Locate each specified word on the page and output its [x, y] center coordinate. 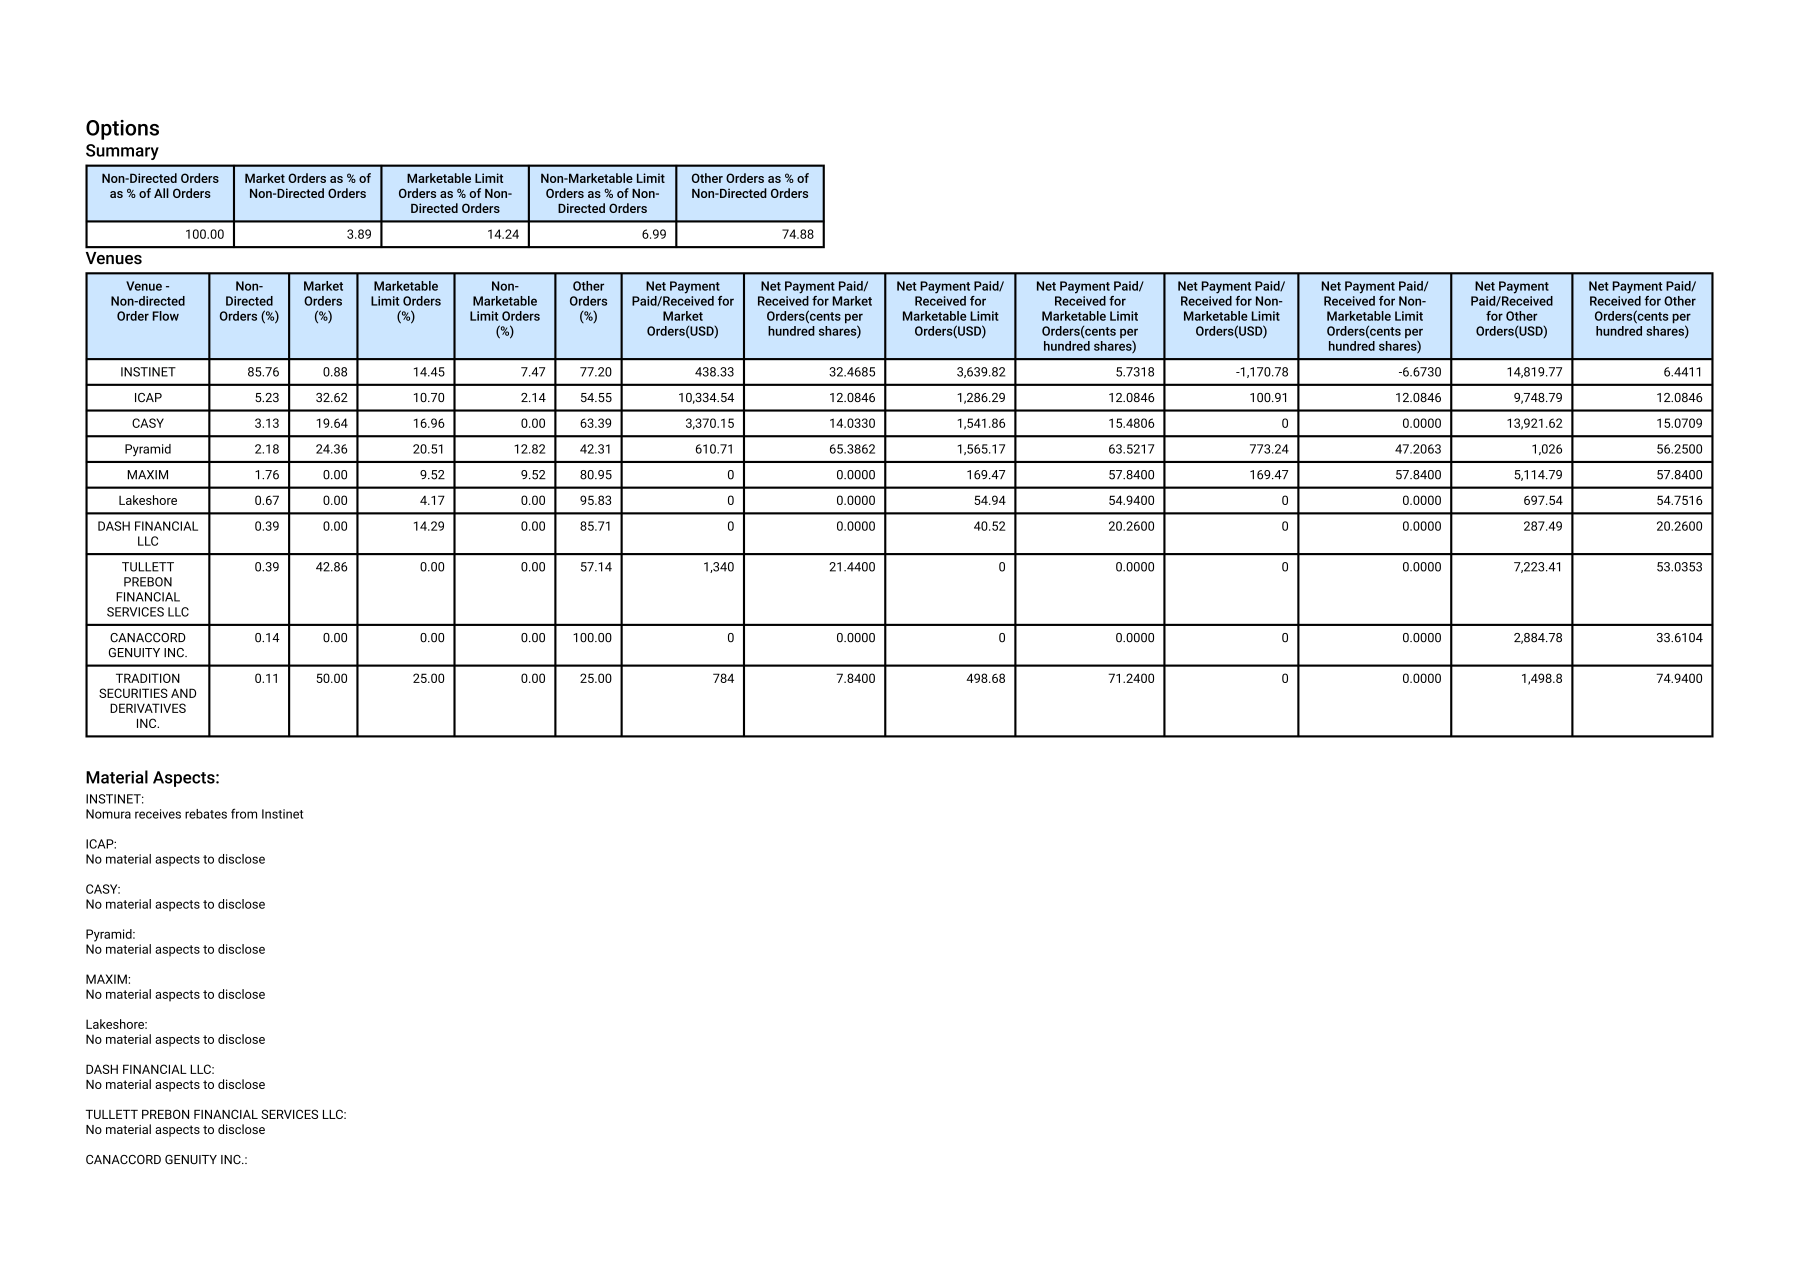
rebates [206, 814]
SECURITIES [133, 693]
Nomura [108, 814]
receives [158, 814]
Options [122, 130]
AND [183, 693]
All [161, 193]
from [244, 813]
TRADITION [148, 678]
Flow [166, 316]
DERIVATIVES [148, 708]
